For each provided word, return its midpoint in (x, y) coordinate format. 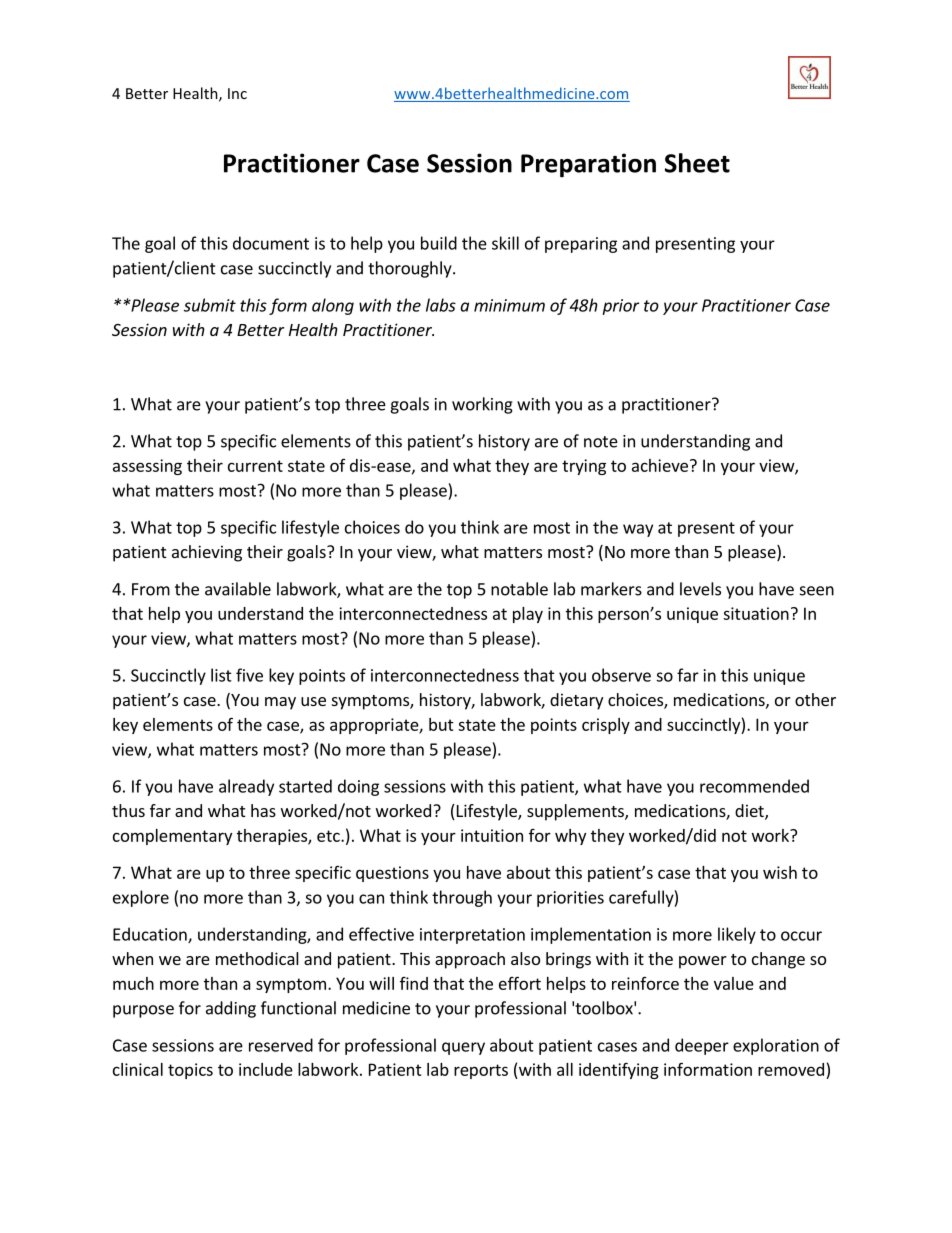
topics (190, 1071)
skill (505, 243)
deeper (702, 1046)
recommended (754, 786)
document (271, 243)
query (463, 1048)
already (246, 787)
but (441, 724)
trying (584, 467)
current (255, 466)
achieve (660, 465)
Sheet (697, 163)
